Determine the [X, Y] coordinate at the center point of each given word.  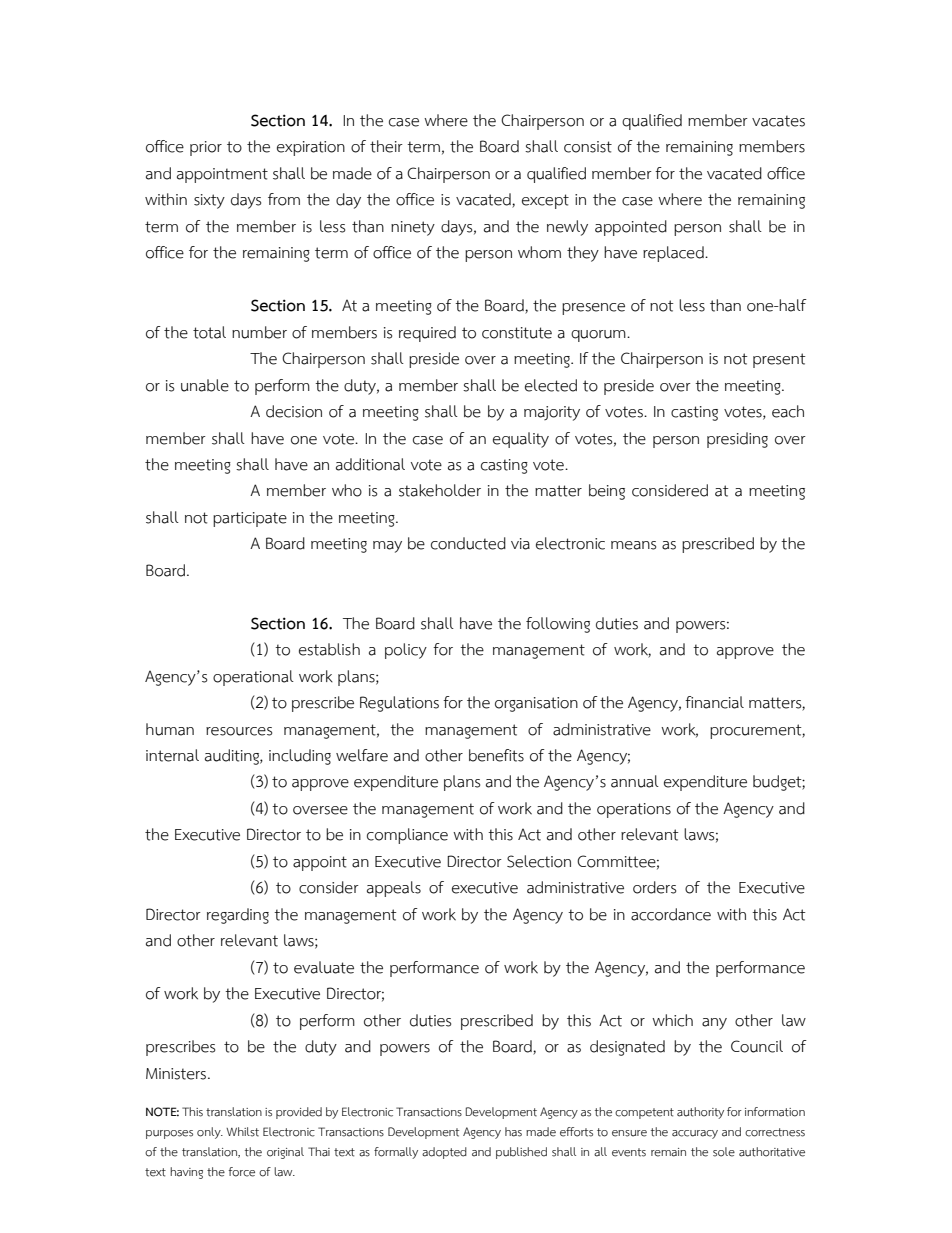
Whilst [242, 1132]
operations [634, 810]
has [513, 1132]
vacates [778, 121]
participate [250, 519]
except [545, 201]
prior [206, 148]
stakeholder [440, 490]
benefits [496, 755]
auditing [233, 757]
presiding [737, 440]
